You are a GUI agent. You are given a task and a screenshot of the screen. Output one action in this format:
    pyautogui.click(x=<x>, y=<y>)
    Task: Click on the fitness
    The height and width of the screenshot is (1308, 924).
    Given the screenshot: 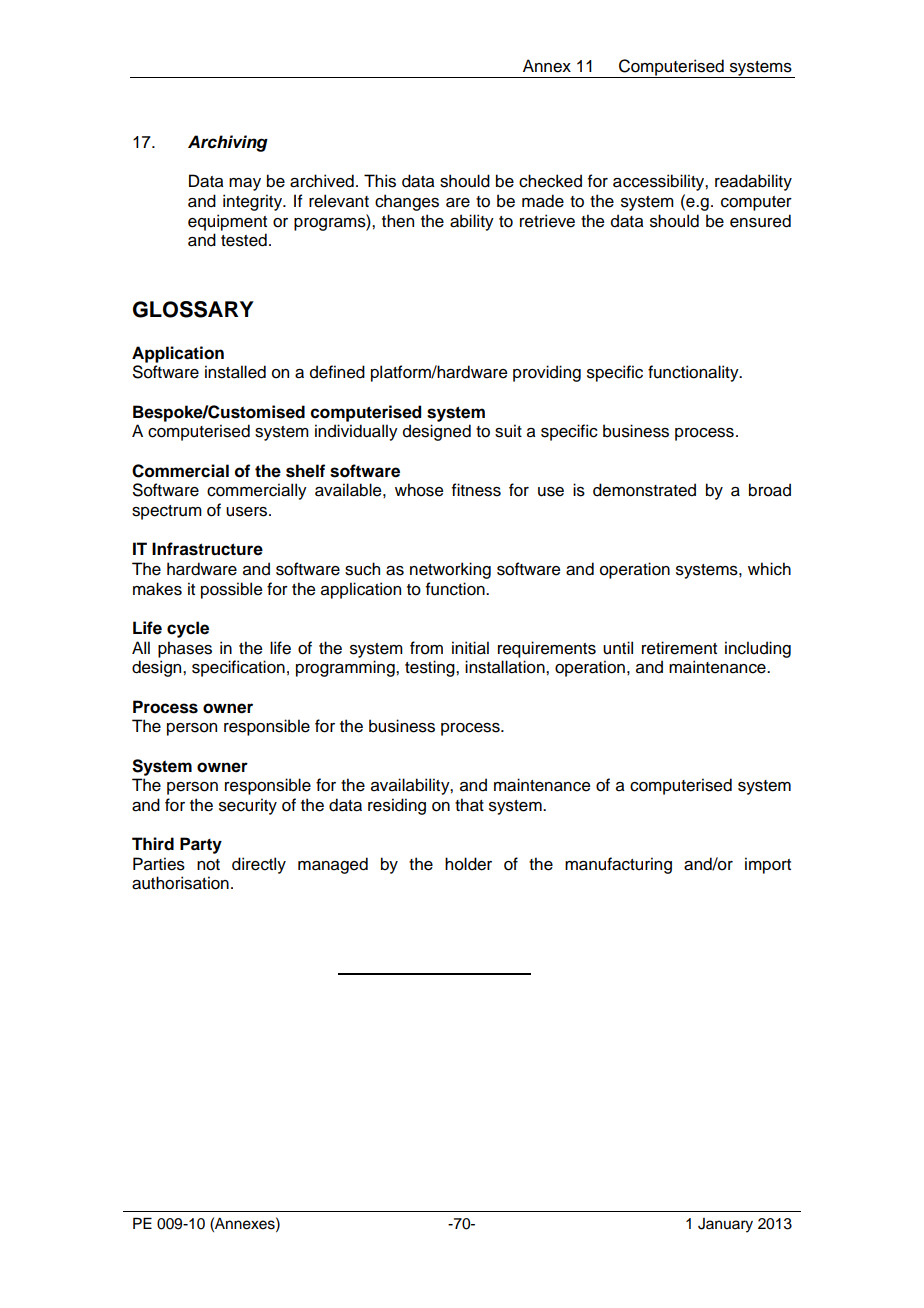 What is the action you would take?
    pyautogui.click(x=476, y=490)
